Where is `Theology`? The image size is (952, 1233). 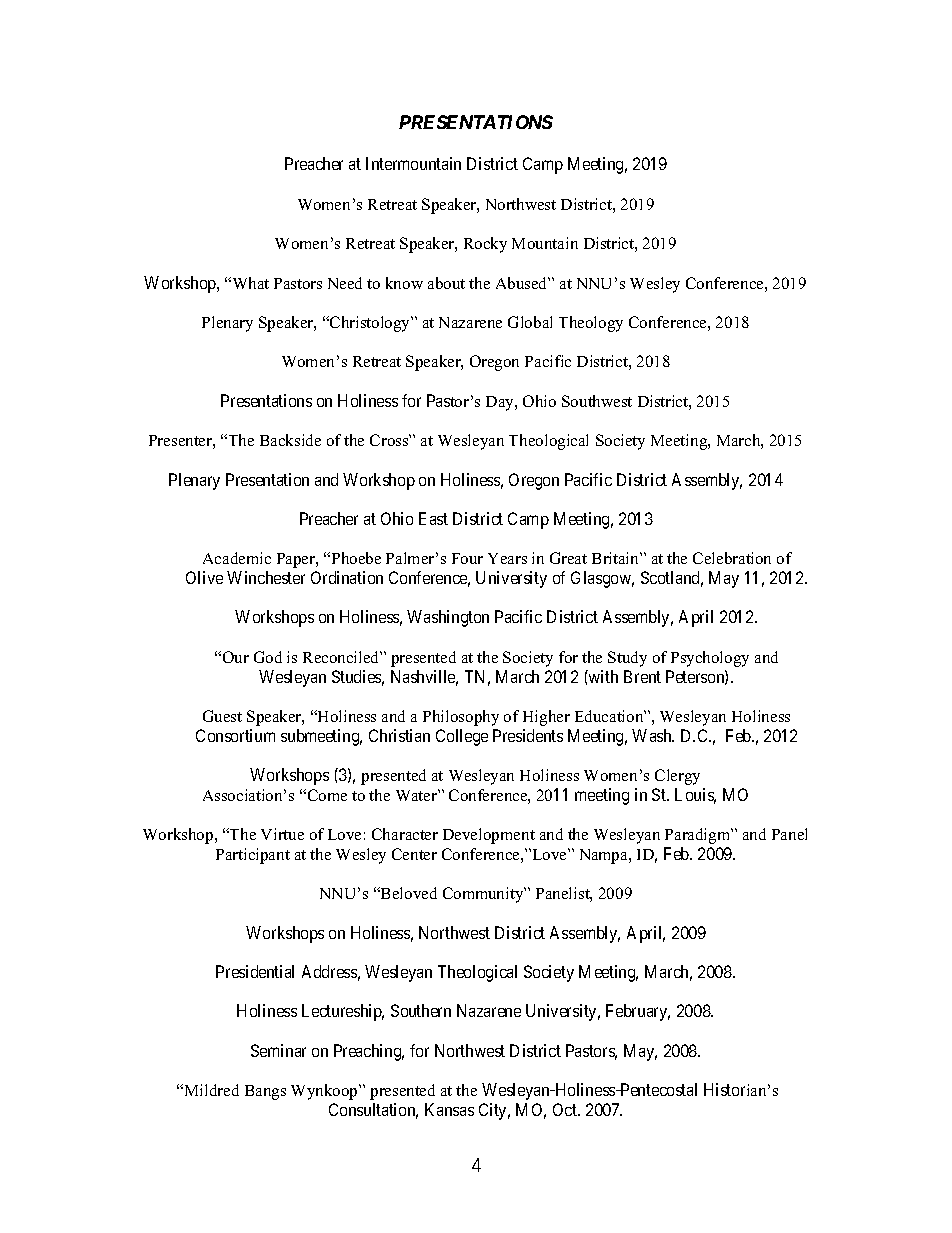
Theology is located at coordinates (591, 324).
